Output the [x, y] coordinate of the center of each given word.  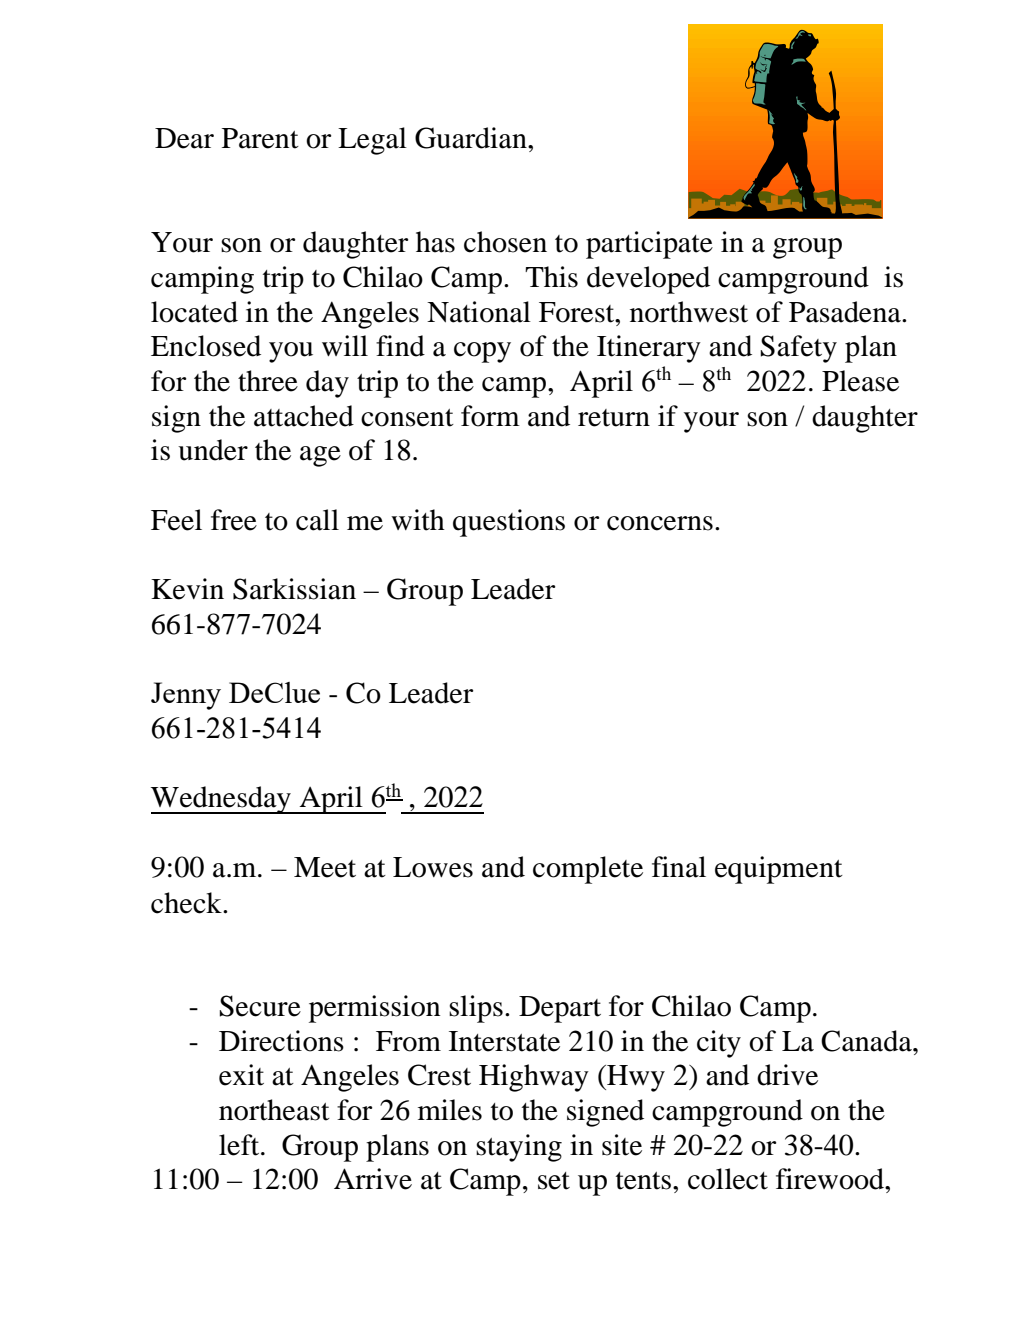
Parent [260, 138]
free [234, 520]
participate [649, 245]
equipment [779, 870]
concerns [660, 523]
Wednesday [222, 800]
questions [509, 523]
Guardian [472, 138]
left [240, 1145]
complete [588, 870]
